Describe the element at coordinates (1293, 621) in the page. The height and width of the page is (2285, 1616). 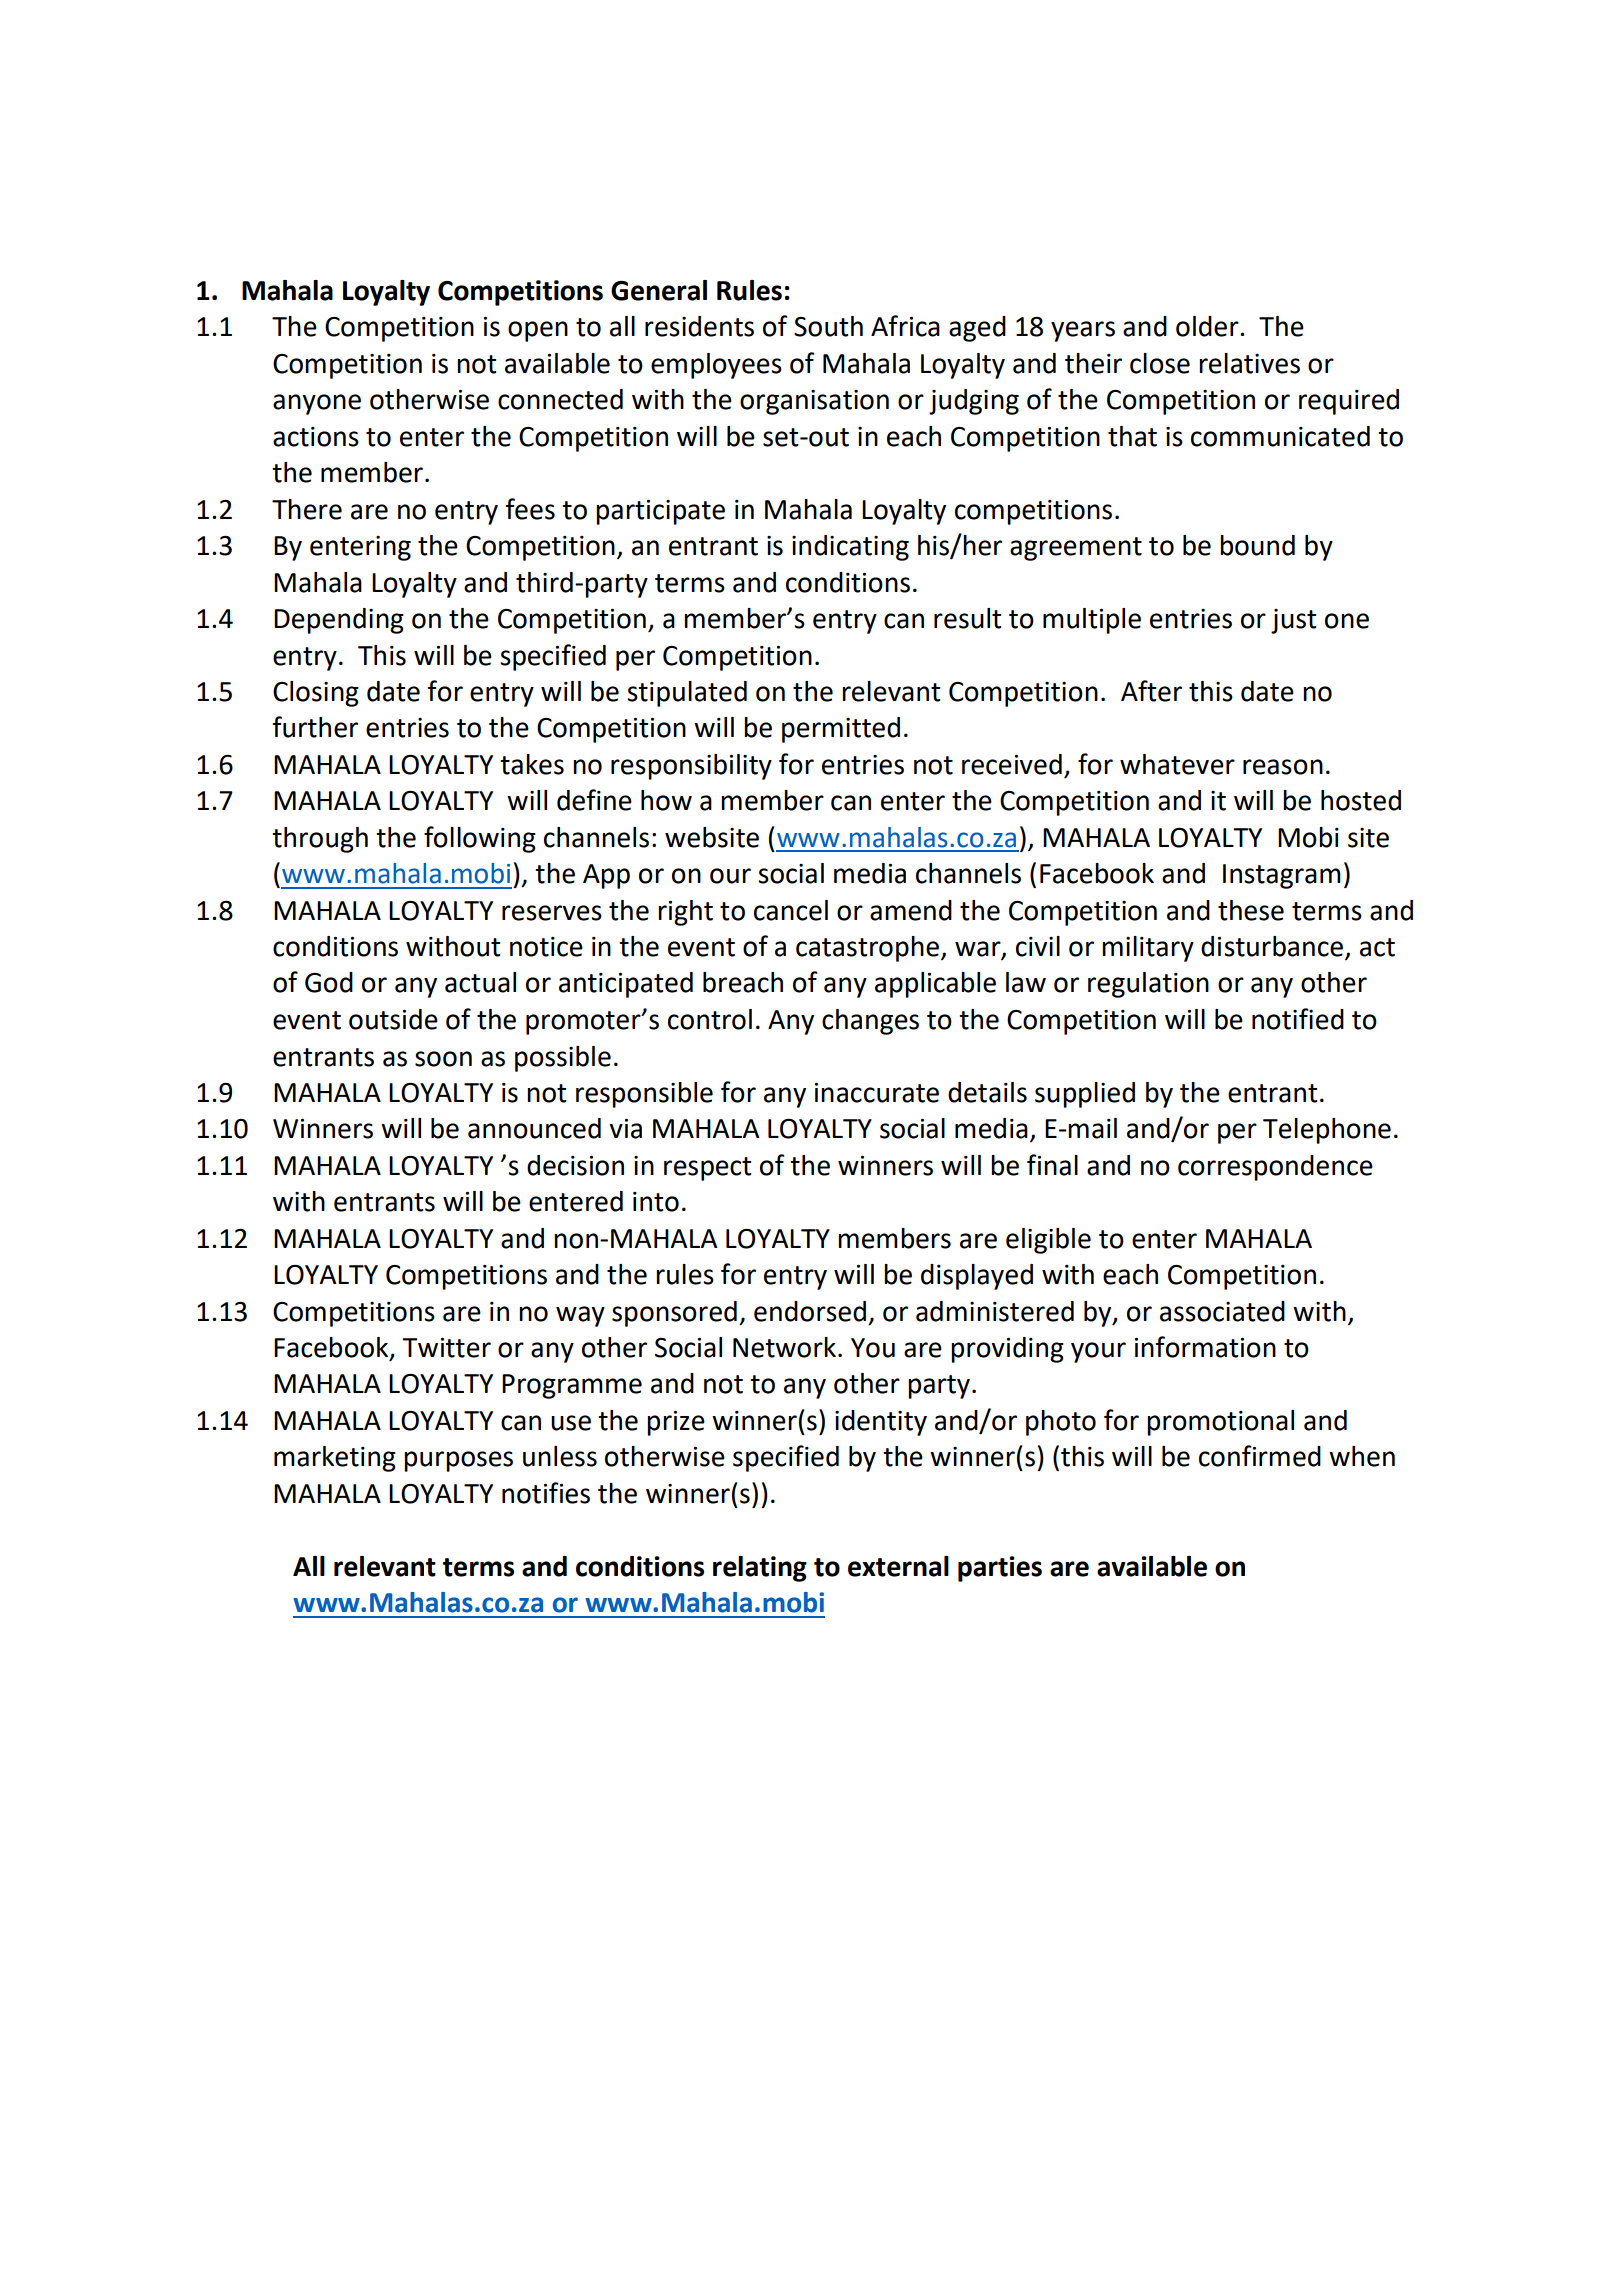
I see `just` at that location.
